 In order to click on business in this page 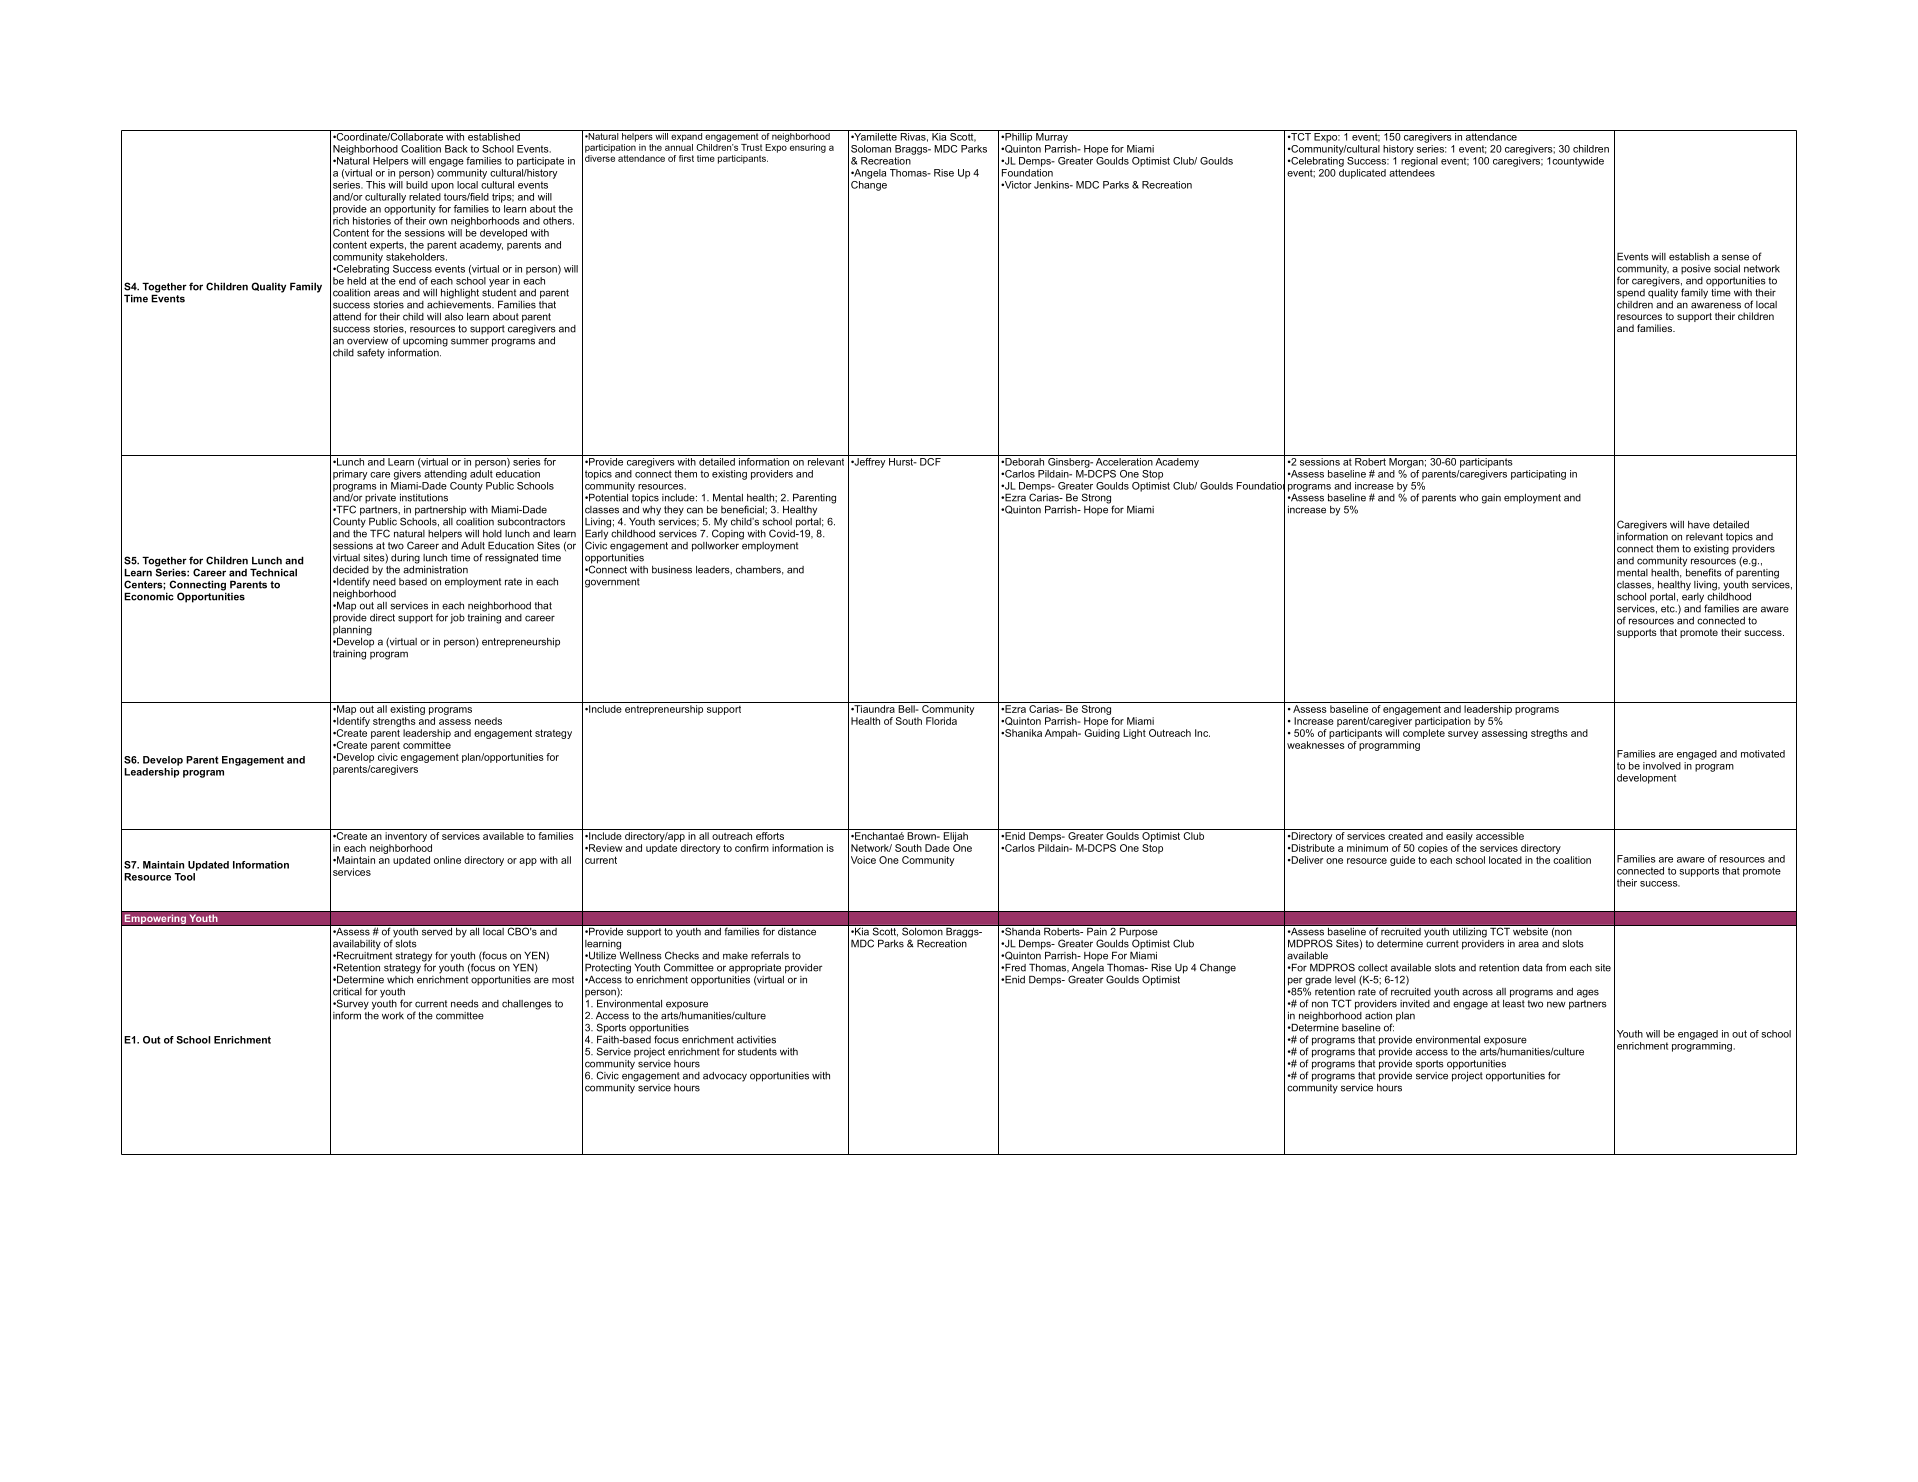, I will do `click(672, 570)`.
